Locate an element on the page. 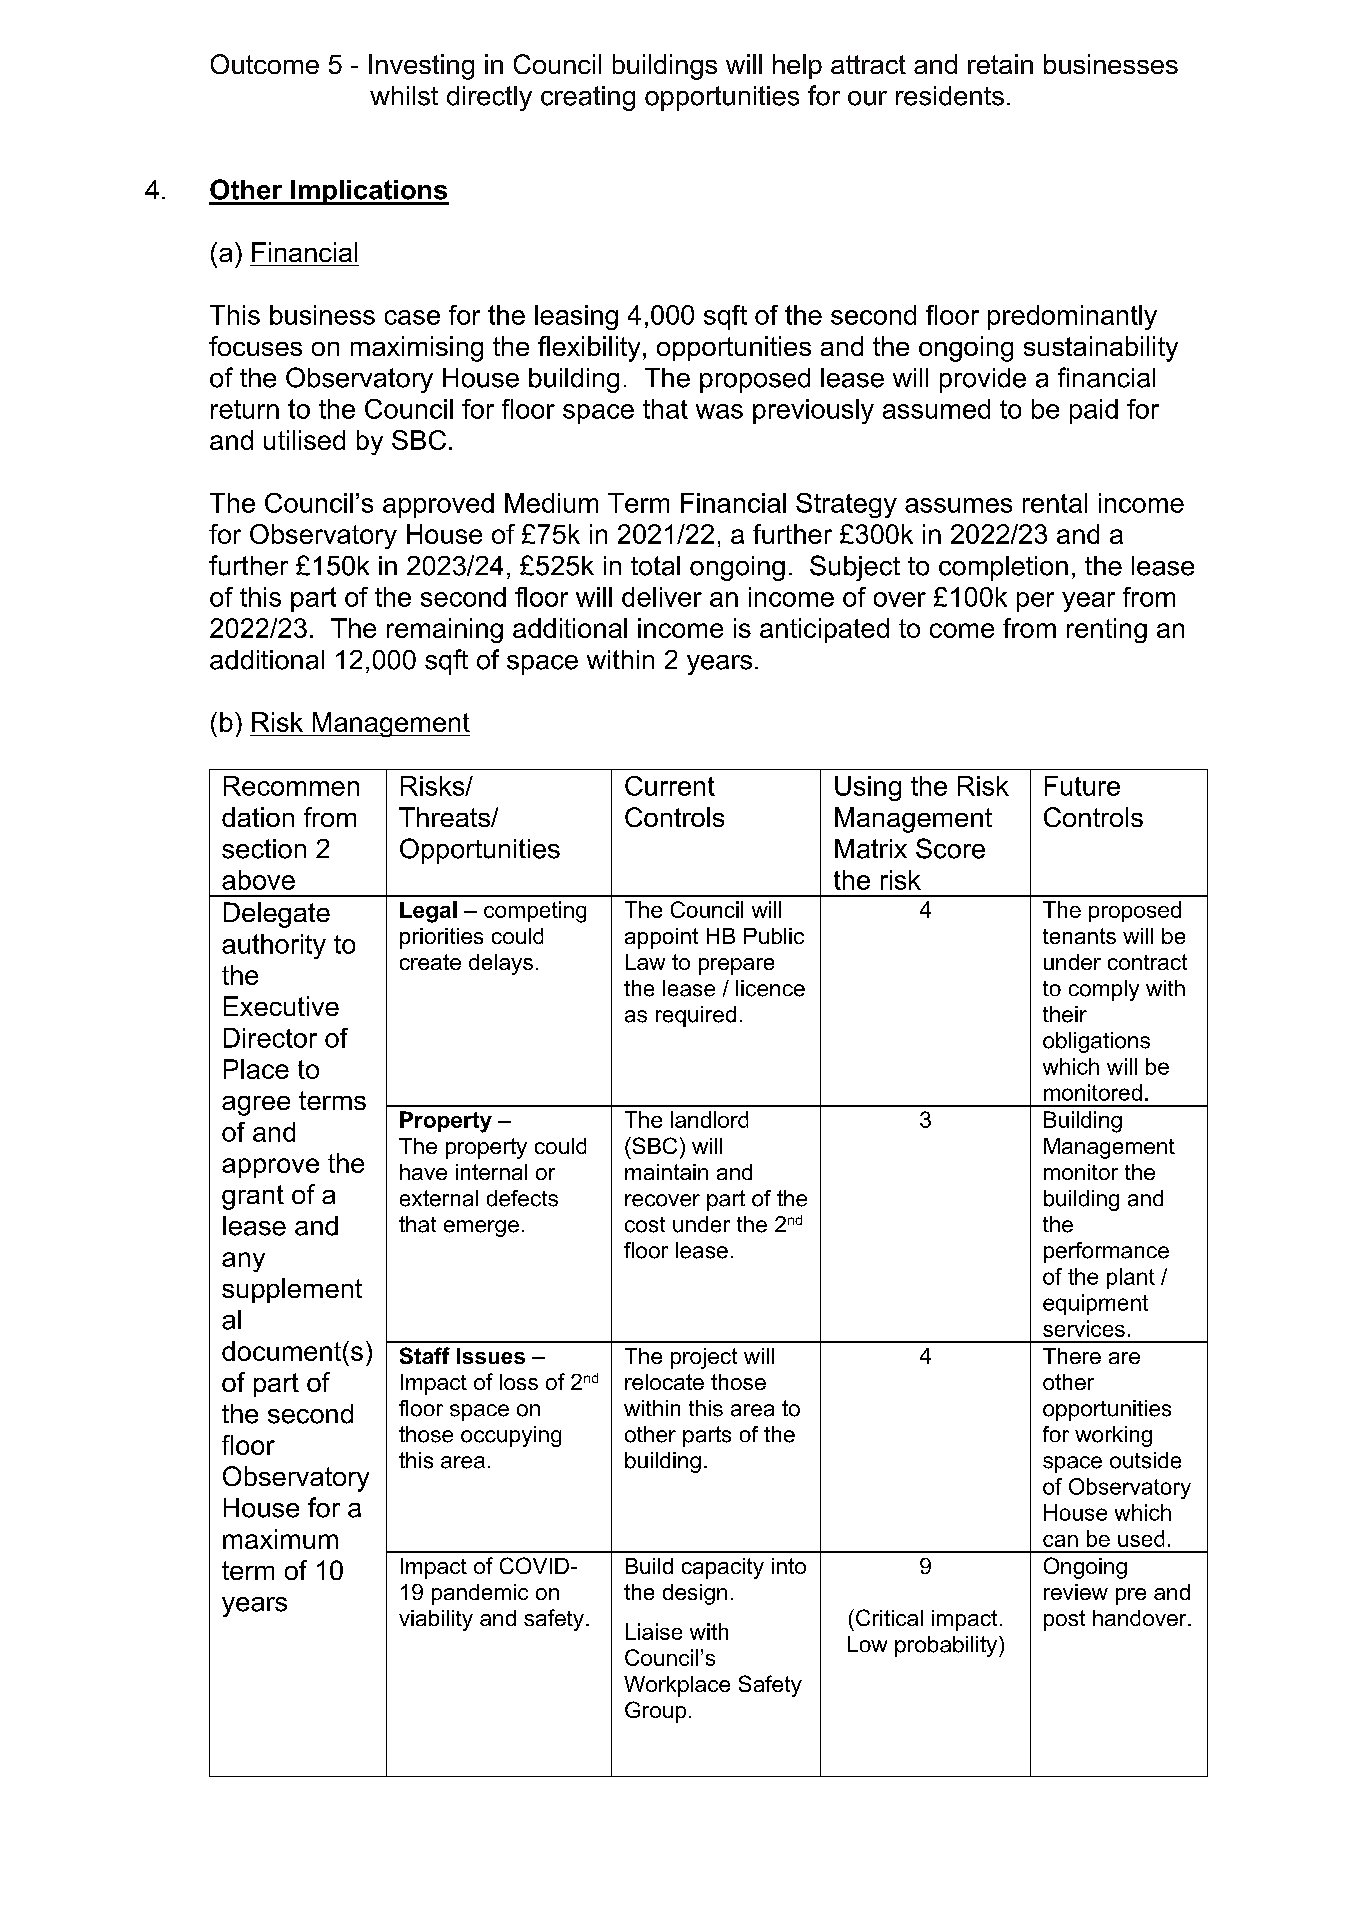  Delegate is located at coordinates (277, 915).
